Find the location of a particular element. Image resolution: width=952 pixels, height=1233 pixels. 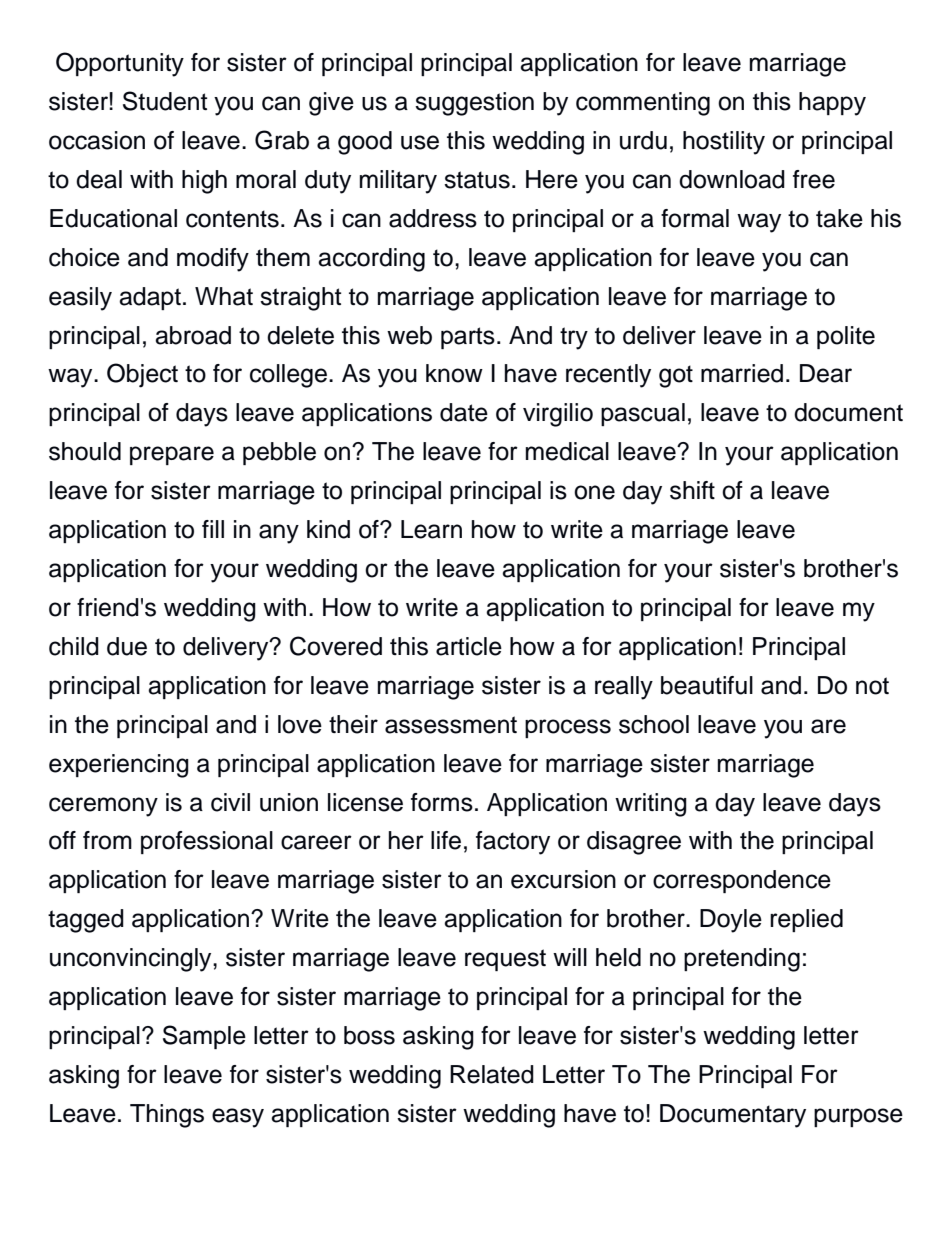

happy is located at coordinates (832, 104).
